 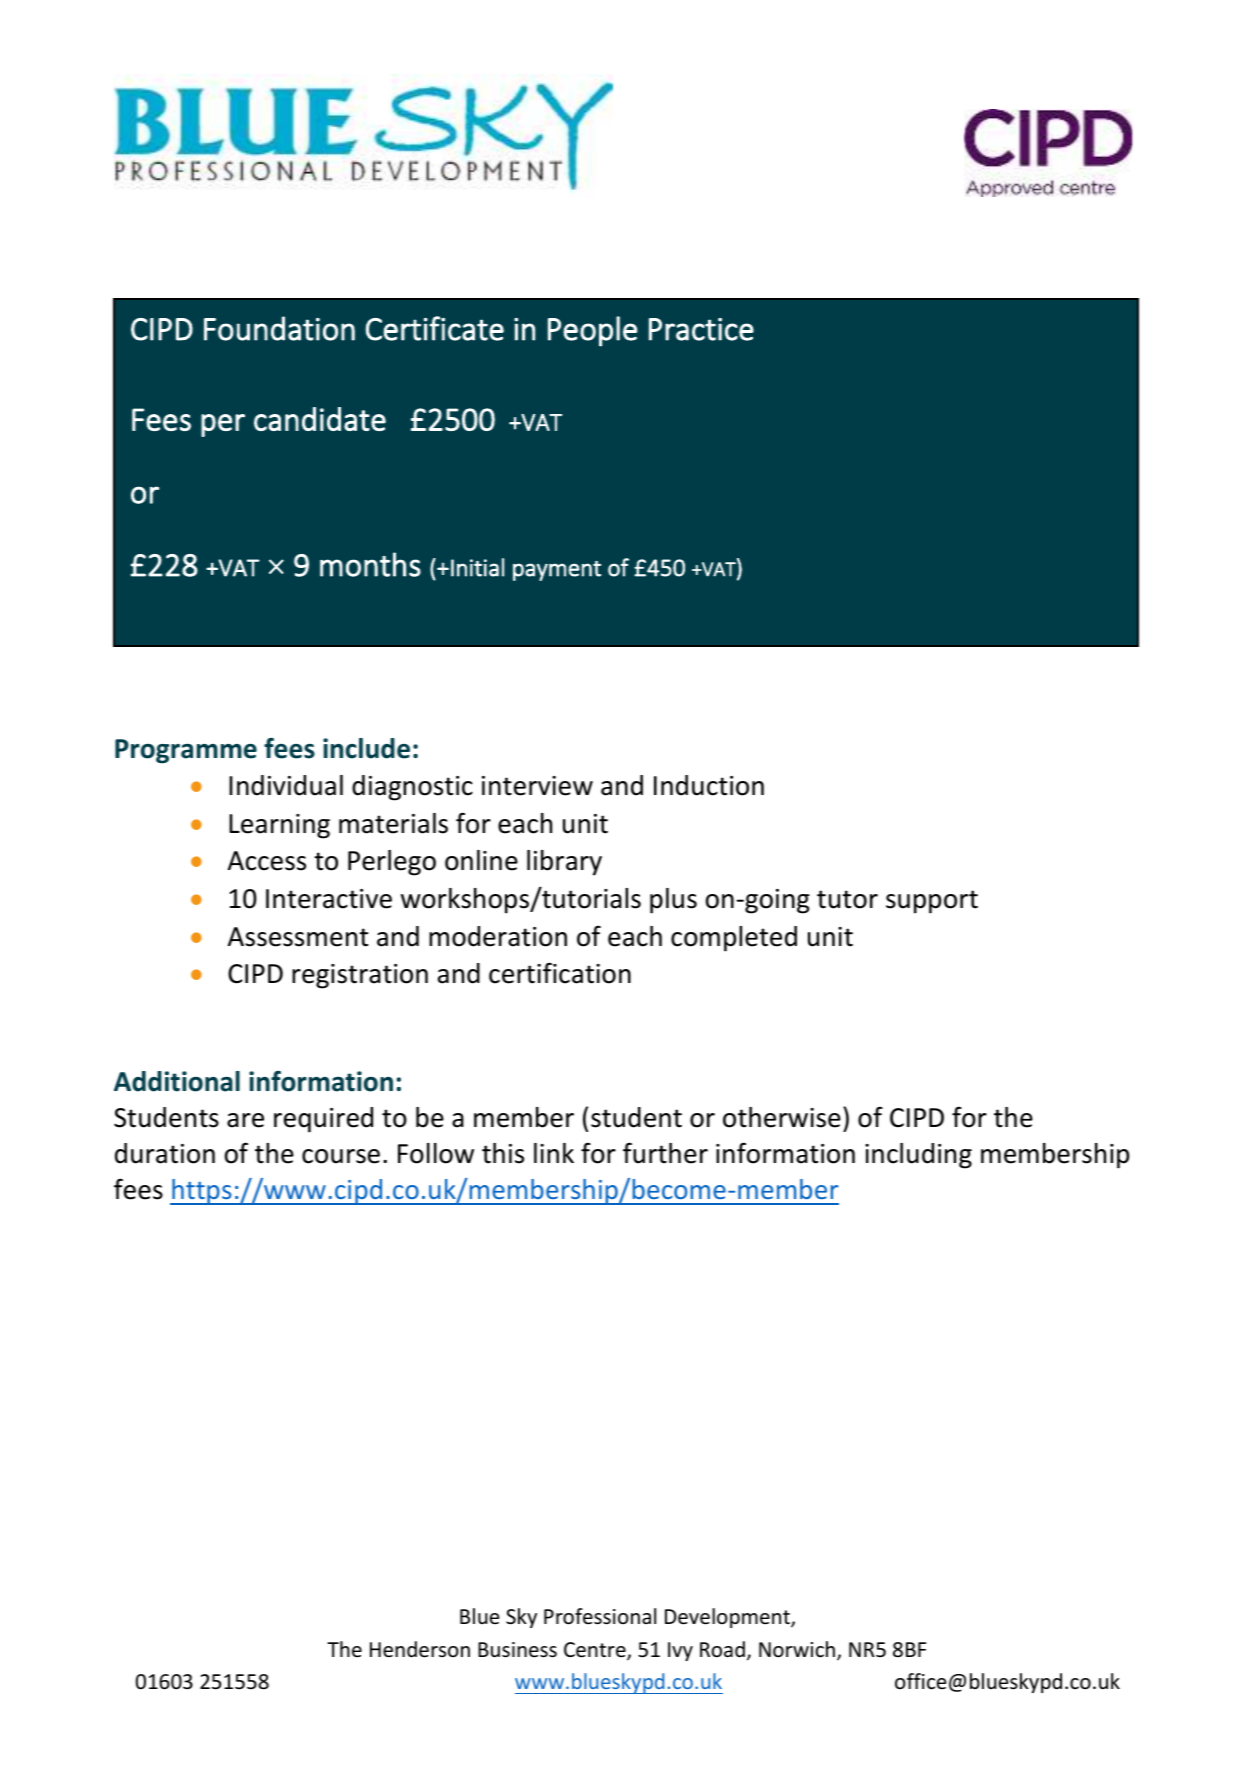 I want to click on Individual, so click(x=286, y=785).
